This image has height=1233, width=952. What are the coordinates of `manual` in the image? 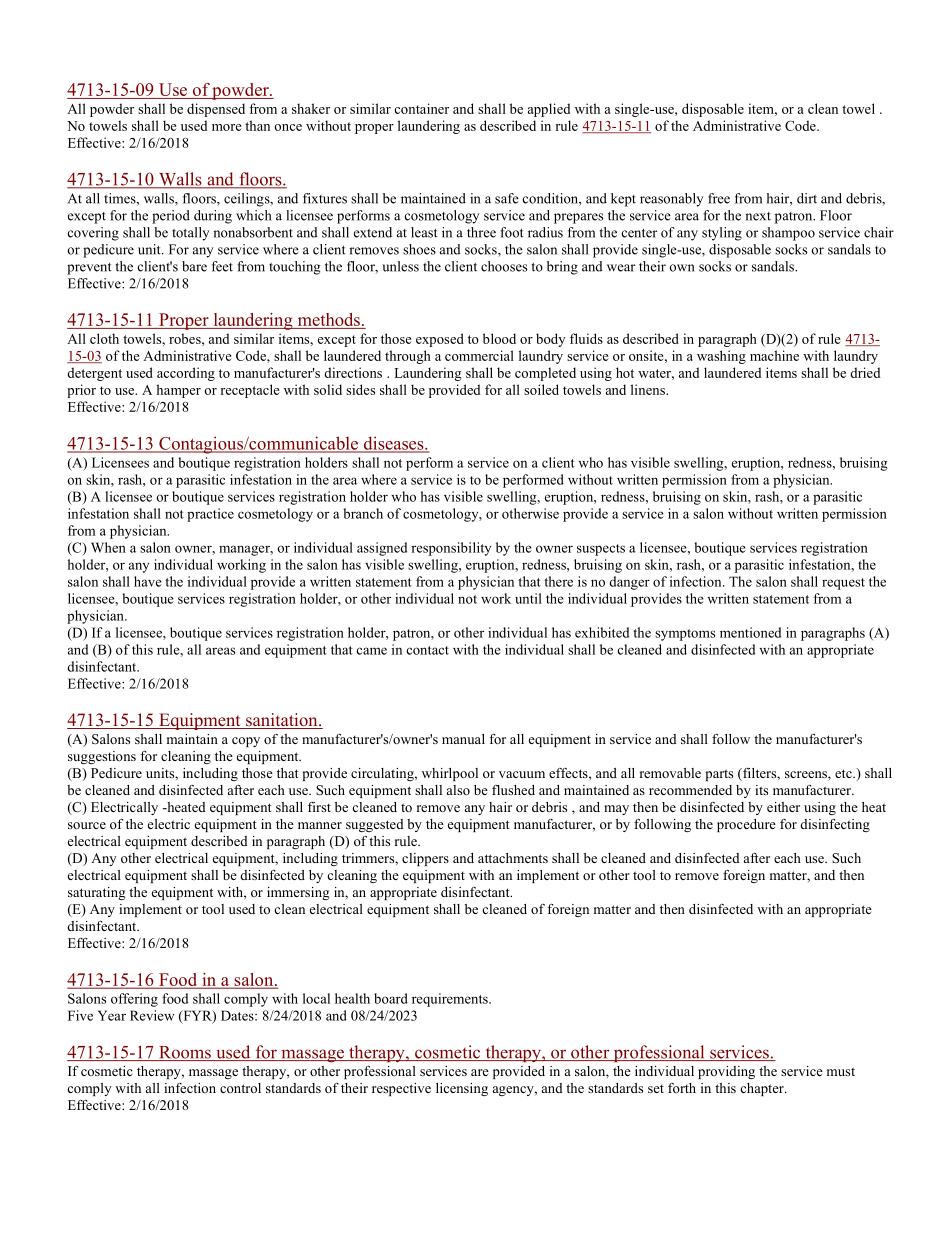 It's located at (463, 739).
